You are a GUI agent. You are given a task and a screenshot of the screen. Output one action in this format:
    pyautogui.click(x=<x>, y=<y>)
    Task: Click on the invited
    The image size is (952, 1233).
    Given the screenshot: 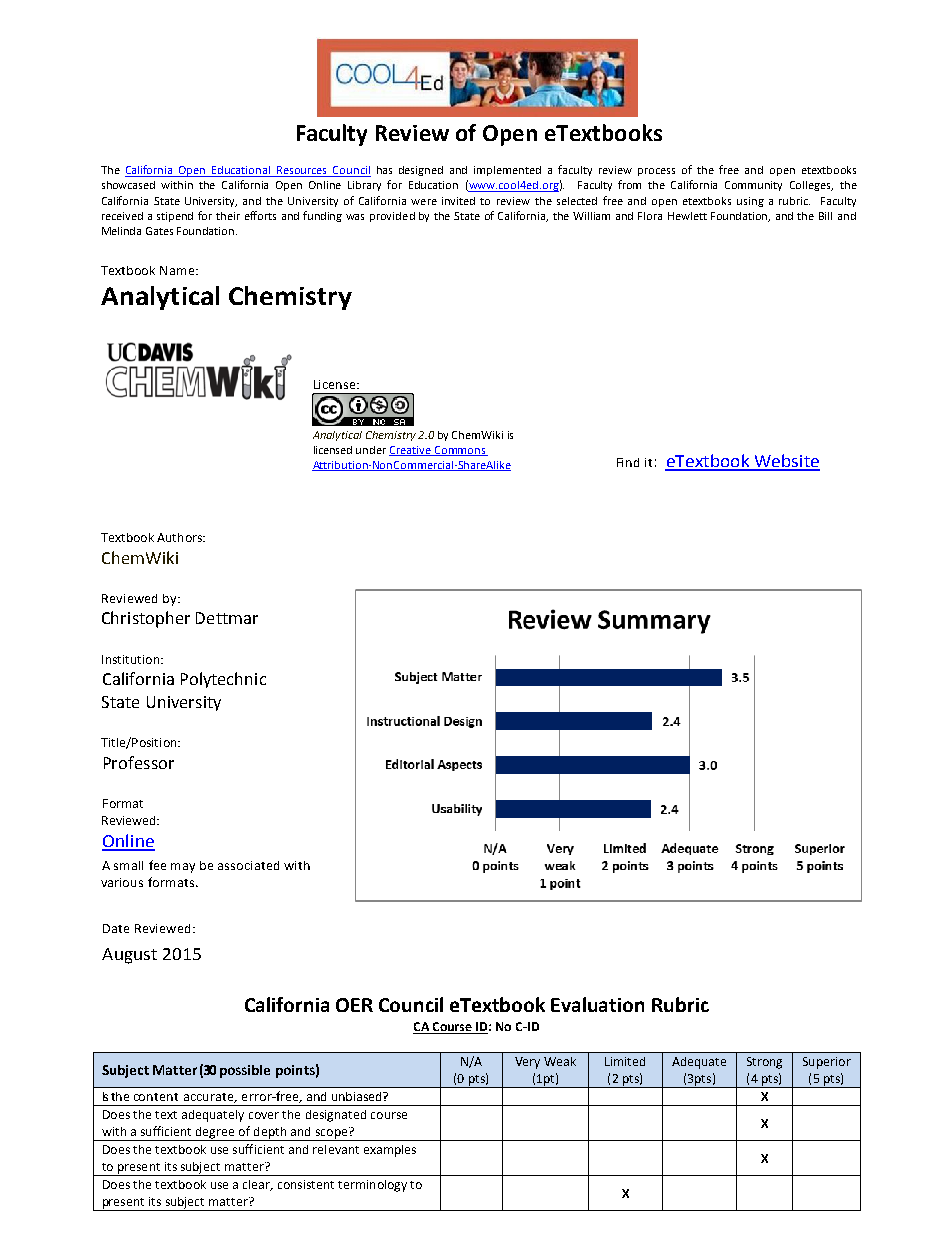 What is the action you would take?
    pyautogui.click(x=458, y=201)
